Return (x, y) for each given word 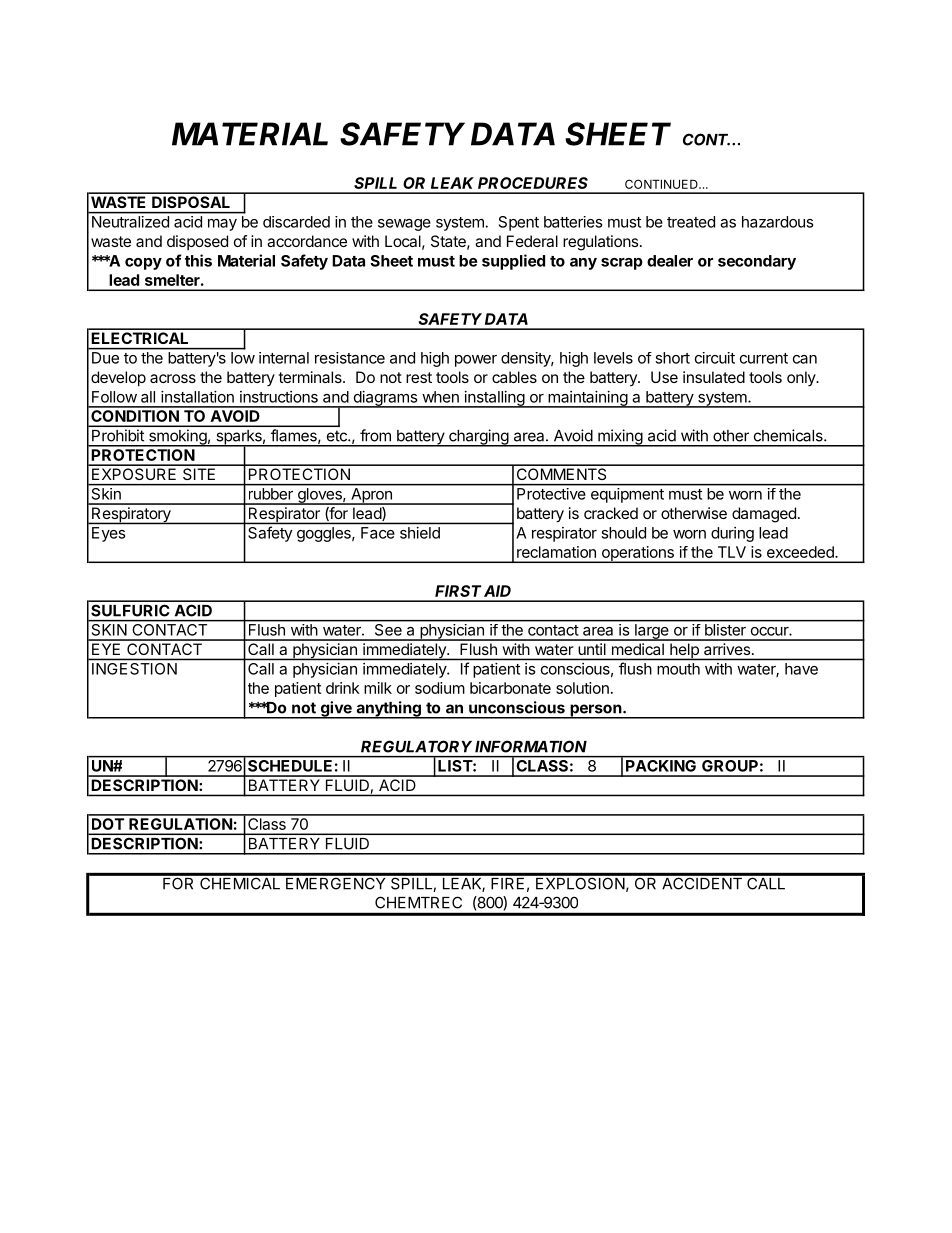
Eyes (108, 534)
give (336, 710)
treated (691, 222)
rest (419, 377)
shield (420, 533)
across (173, 378)
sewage (404, 225)
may (222, 225)
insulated (714, 377)
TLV (732, 552)
